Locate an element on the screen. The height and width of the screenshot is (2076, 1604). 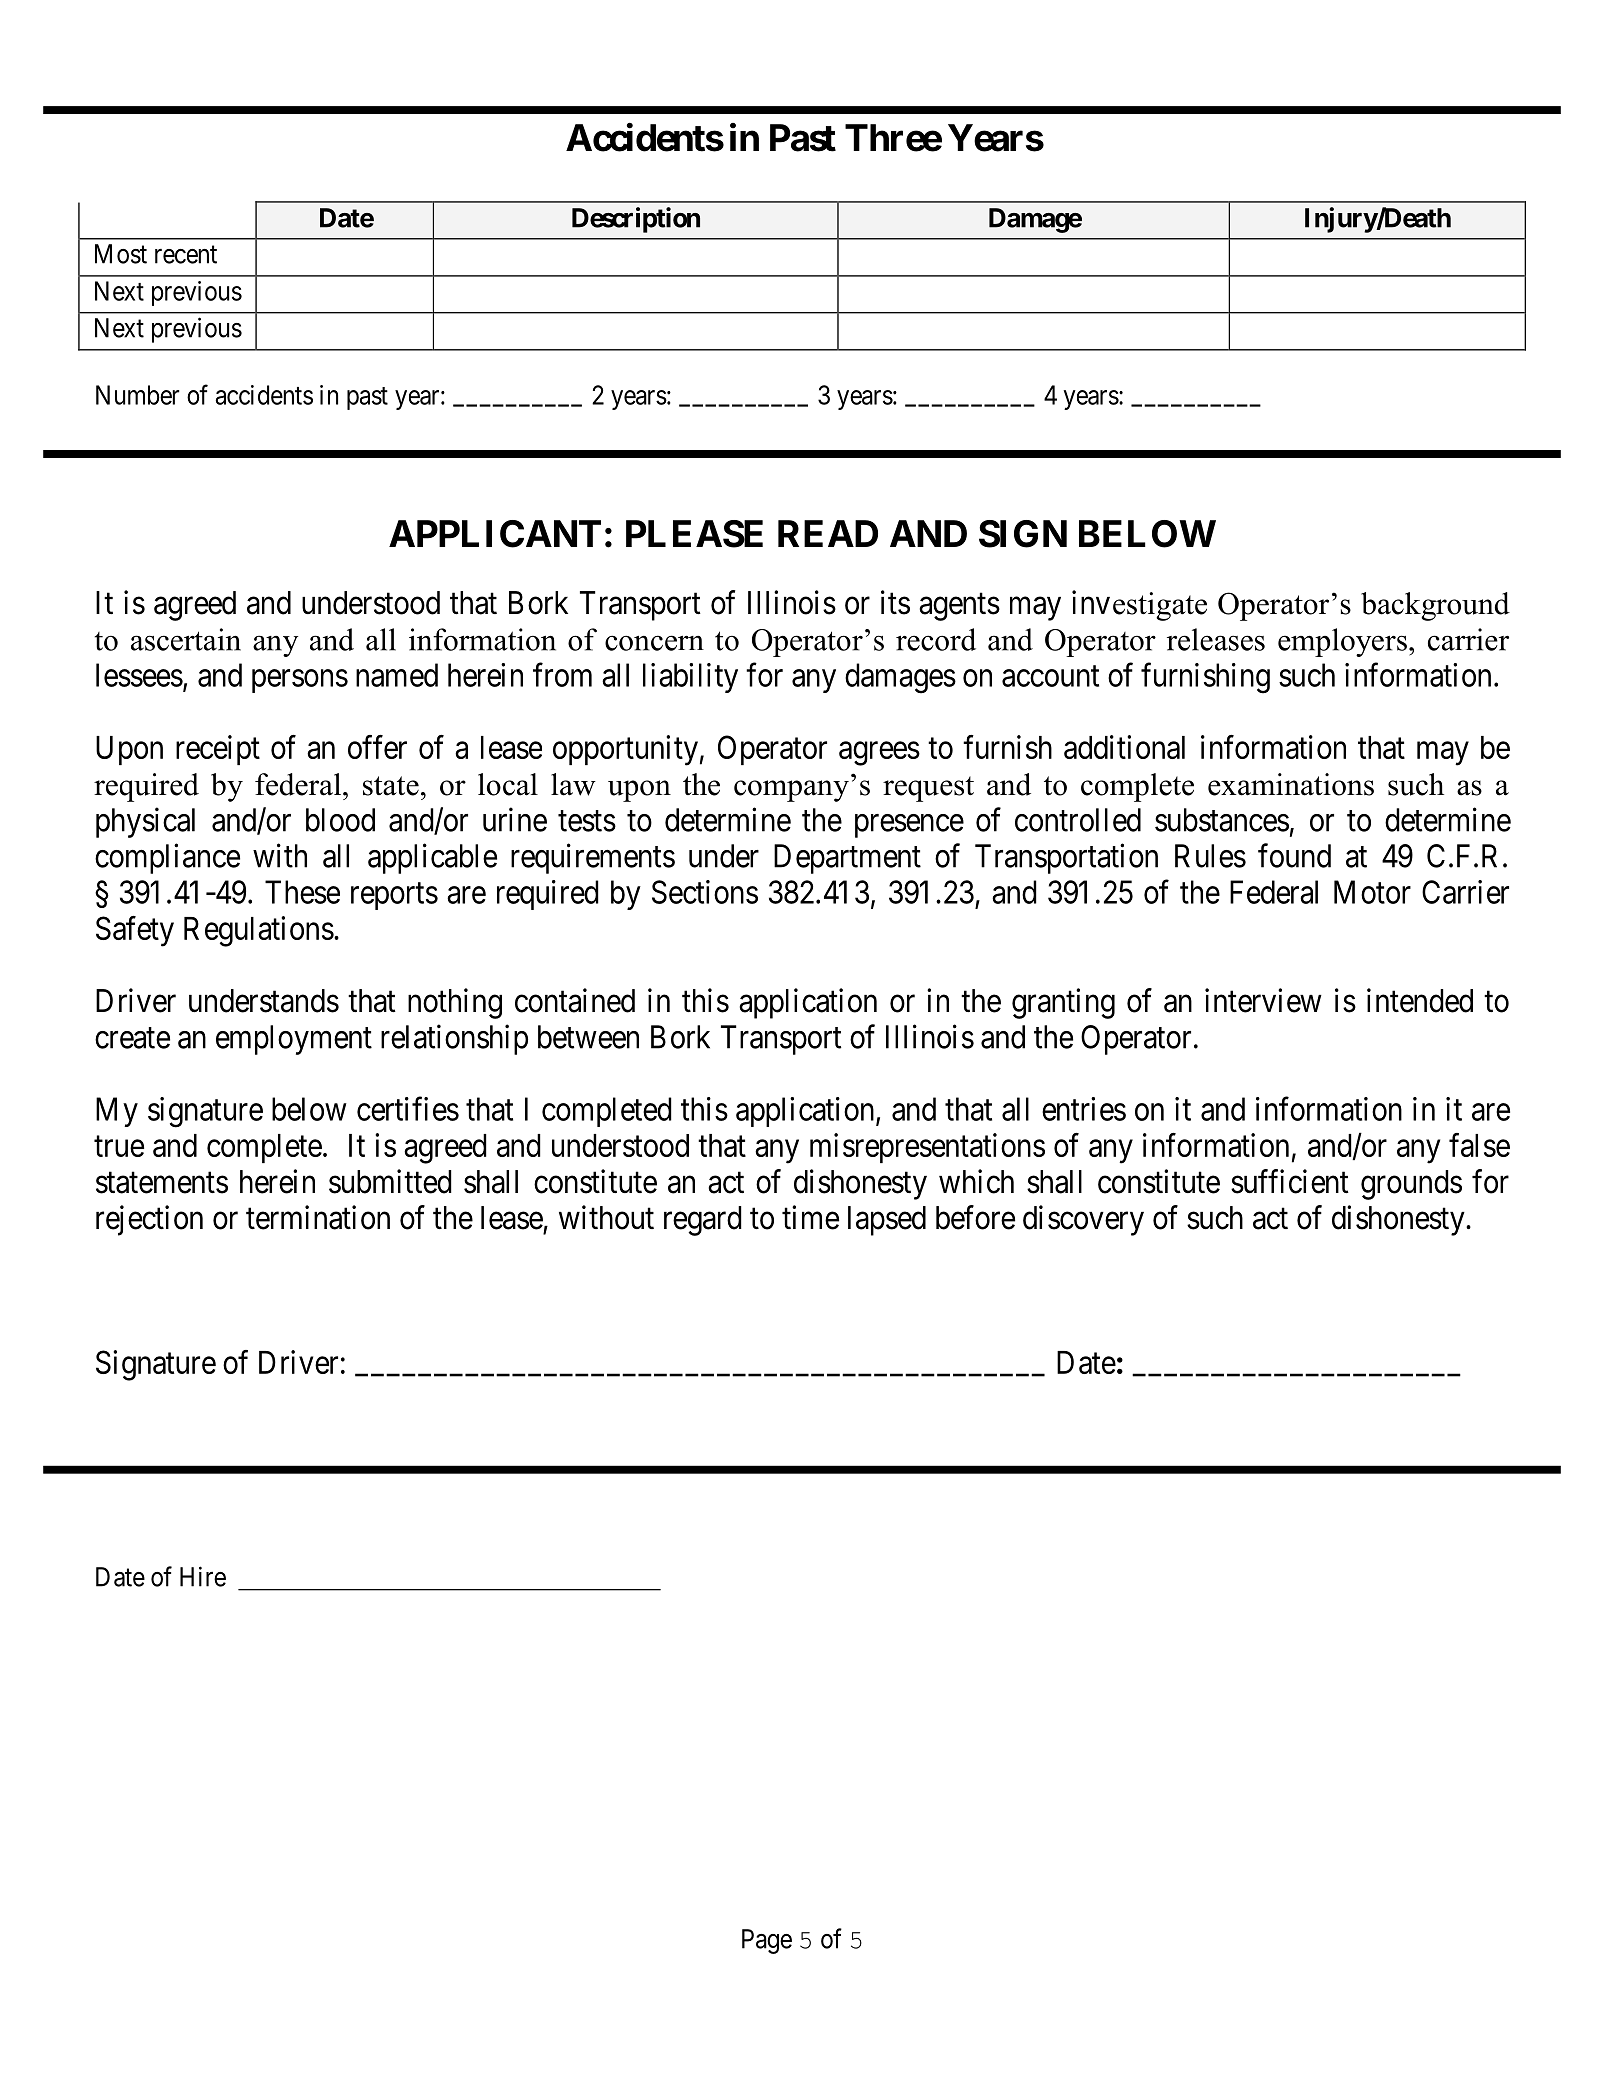
Description is located at coordinates (636, 220).
